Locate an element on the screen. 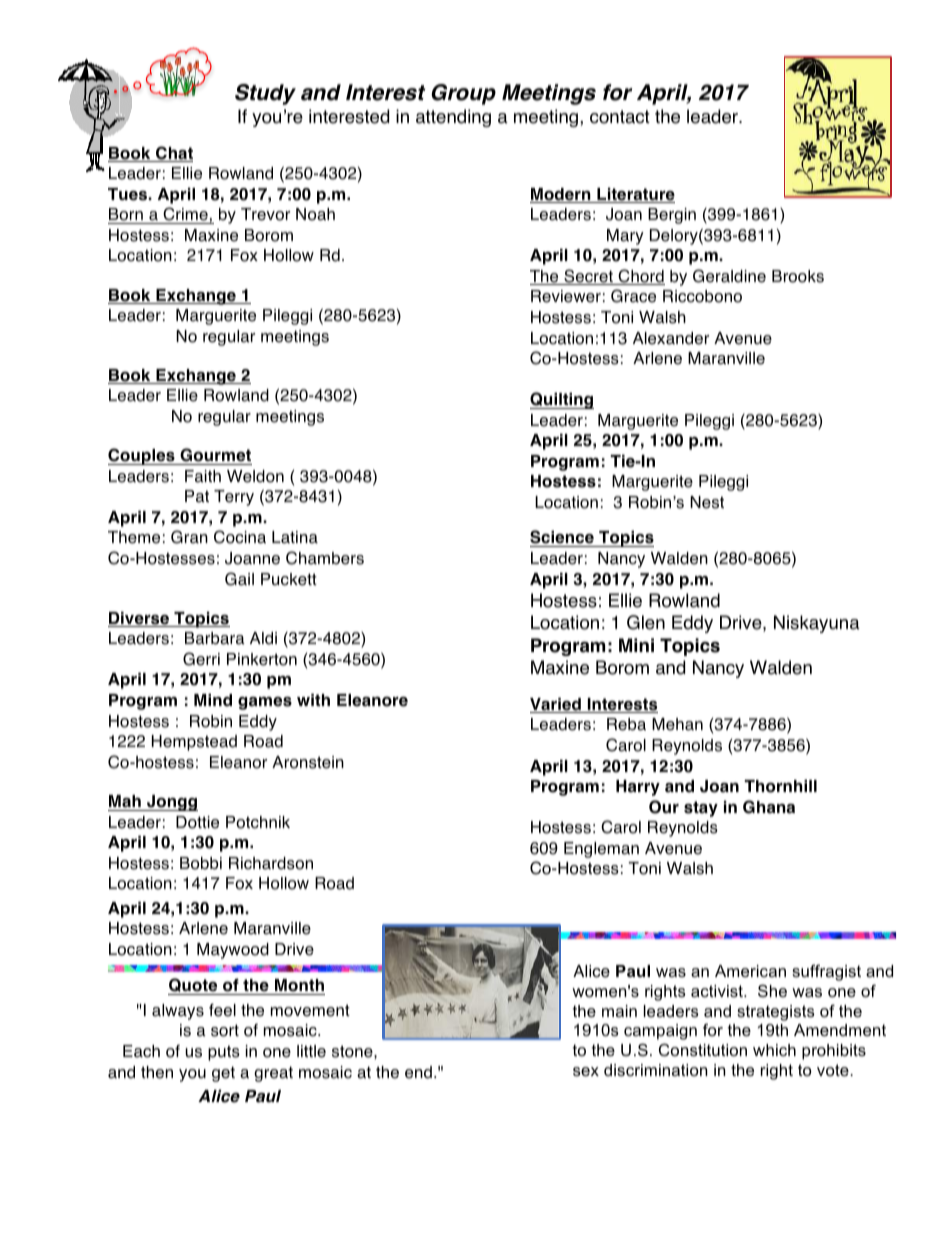  attending is located at coordinates (453, 118).
